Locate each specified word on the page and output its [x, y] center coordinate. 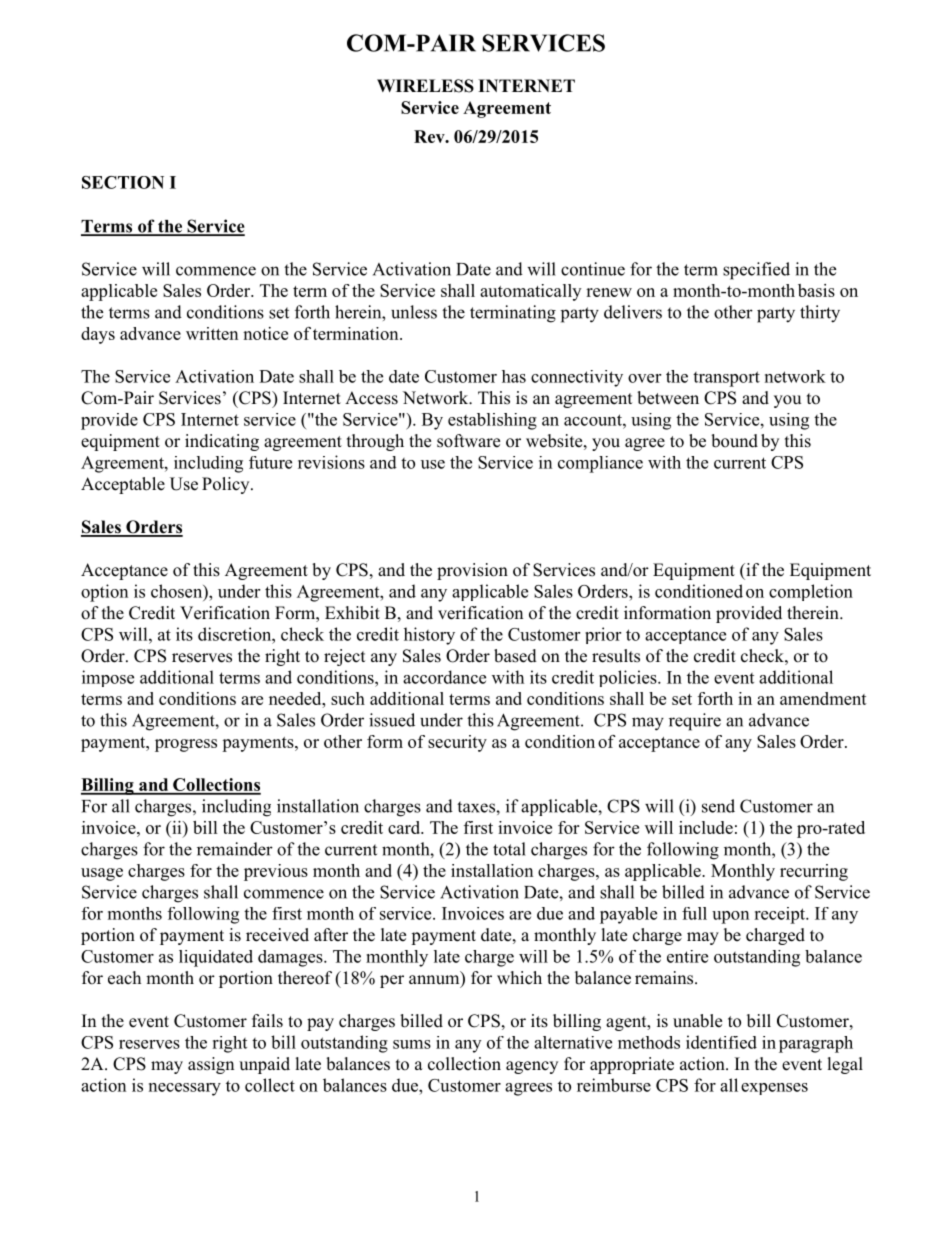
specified [756, 271]
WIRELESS [425, 86]
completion [811, 592]
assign [211, 1065]
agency [532, 1067]
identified [721, 1042]
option [104, 593]
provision [472, 571]
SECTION [123, 182]
